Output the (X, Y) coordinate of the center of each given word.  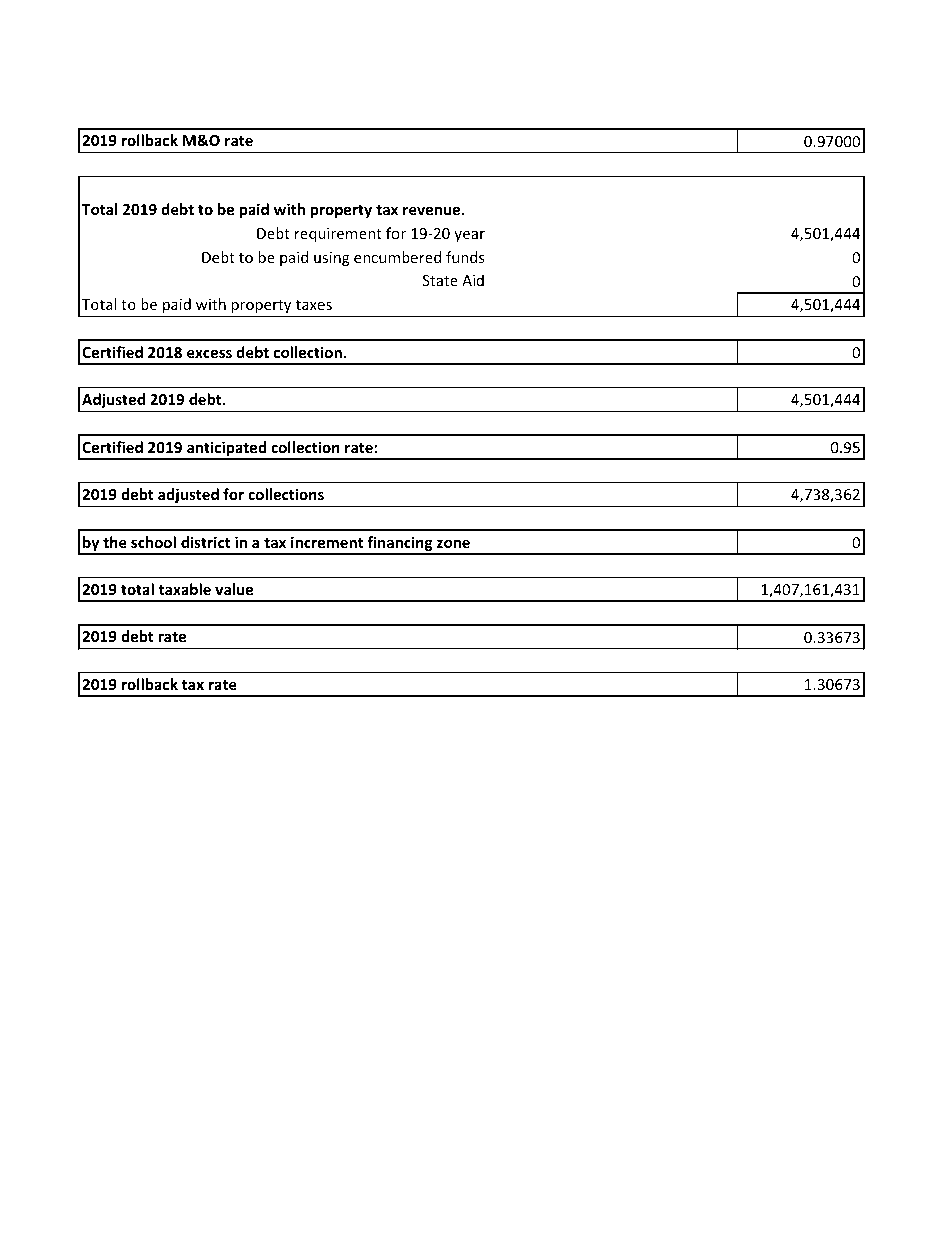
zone (453, 543)
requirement (338, 235)
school (153, 542)
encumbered (397, 257)
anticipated (227, 450)
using (332, 259)
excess (209, 353)
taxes (314, 305)
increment (327, 542)
